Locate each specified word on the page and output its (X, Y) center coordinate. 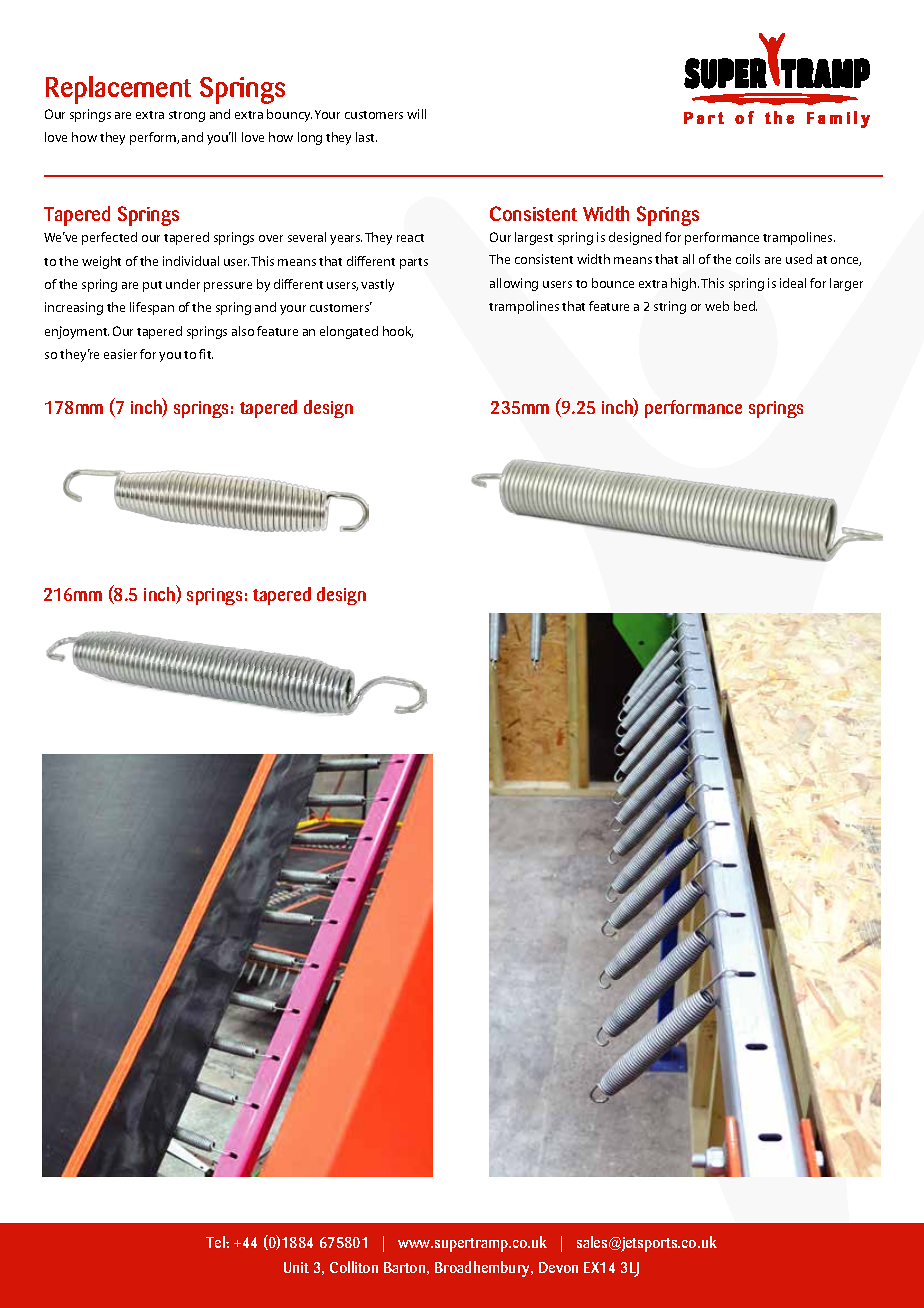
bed (745, 306)
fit (206, 354)
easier (120, 354)
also (243, 331)
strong (187, 116)
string (670, 307)
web (717, 306)
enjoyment (77, 332)
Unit (296, 1267)
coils (748, 259)
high (685, 284)
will (416, 114)
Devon (558, 1267)
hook (398, 332)
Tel (216, 1242)
